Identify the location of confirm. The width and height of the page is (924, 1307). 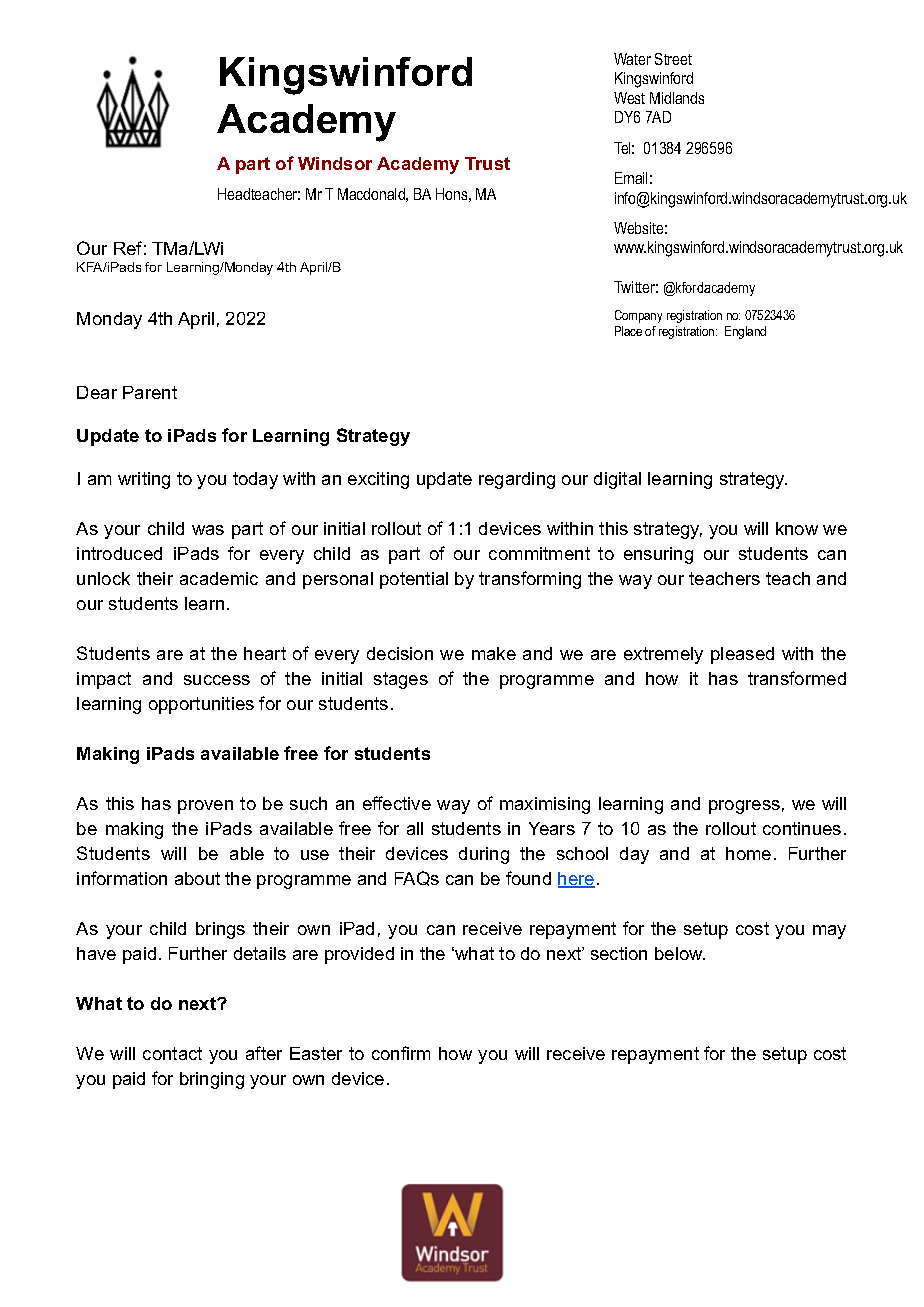
(401, 1053).
